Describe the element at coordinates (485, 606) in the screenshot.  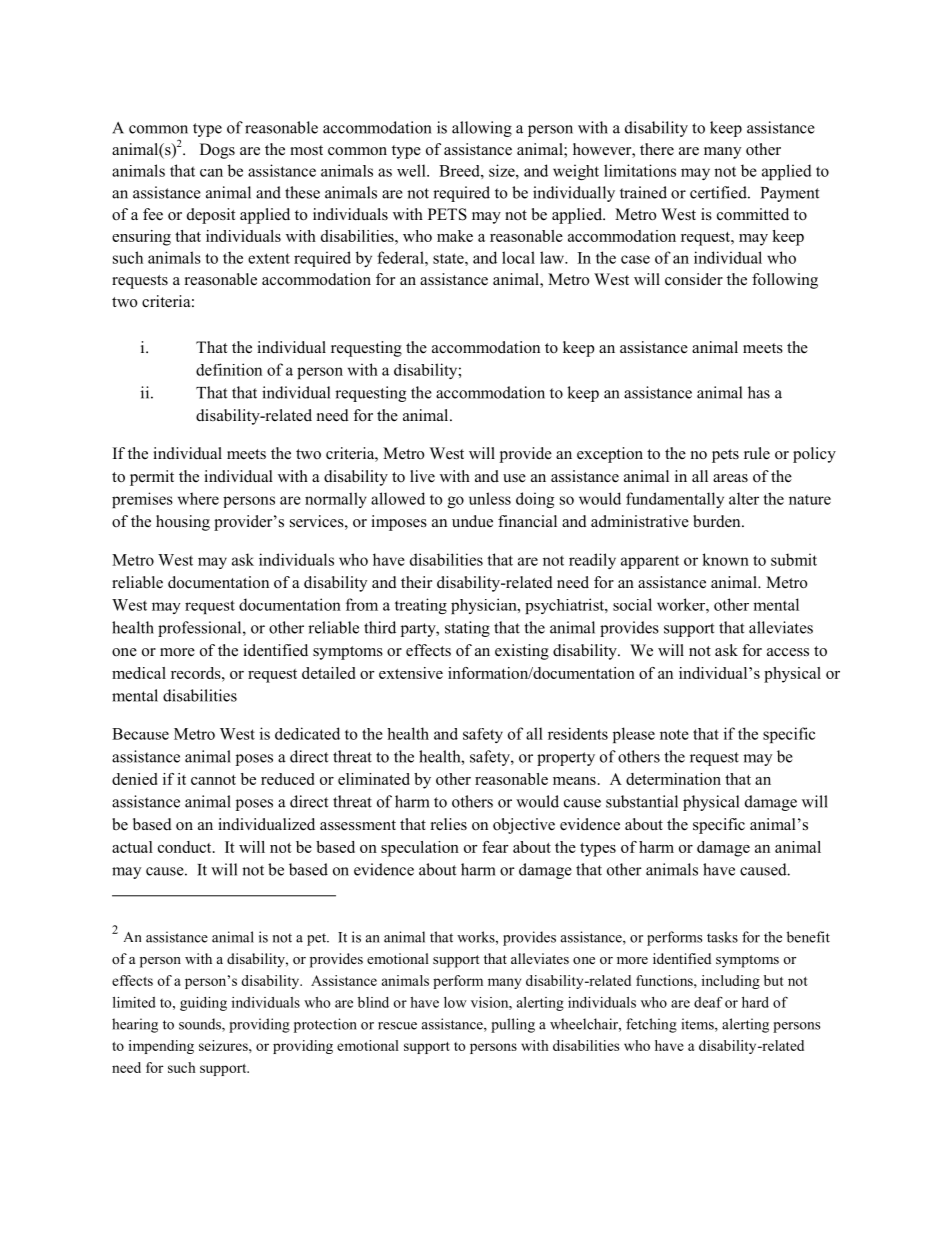
I see `physician` at that location.
